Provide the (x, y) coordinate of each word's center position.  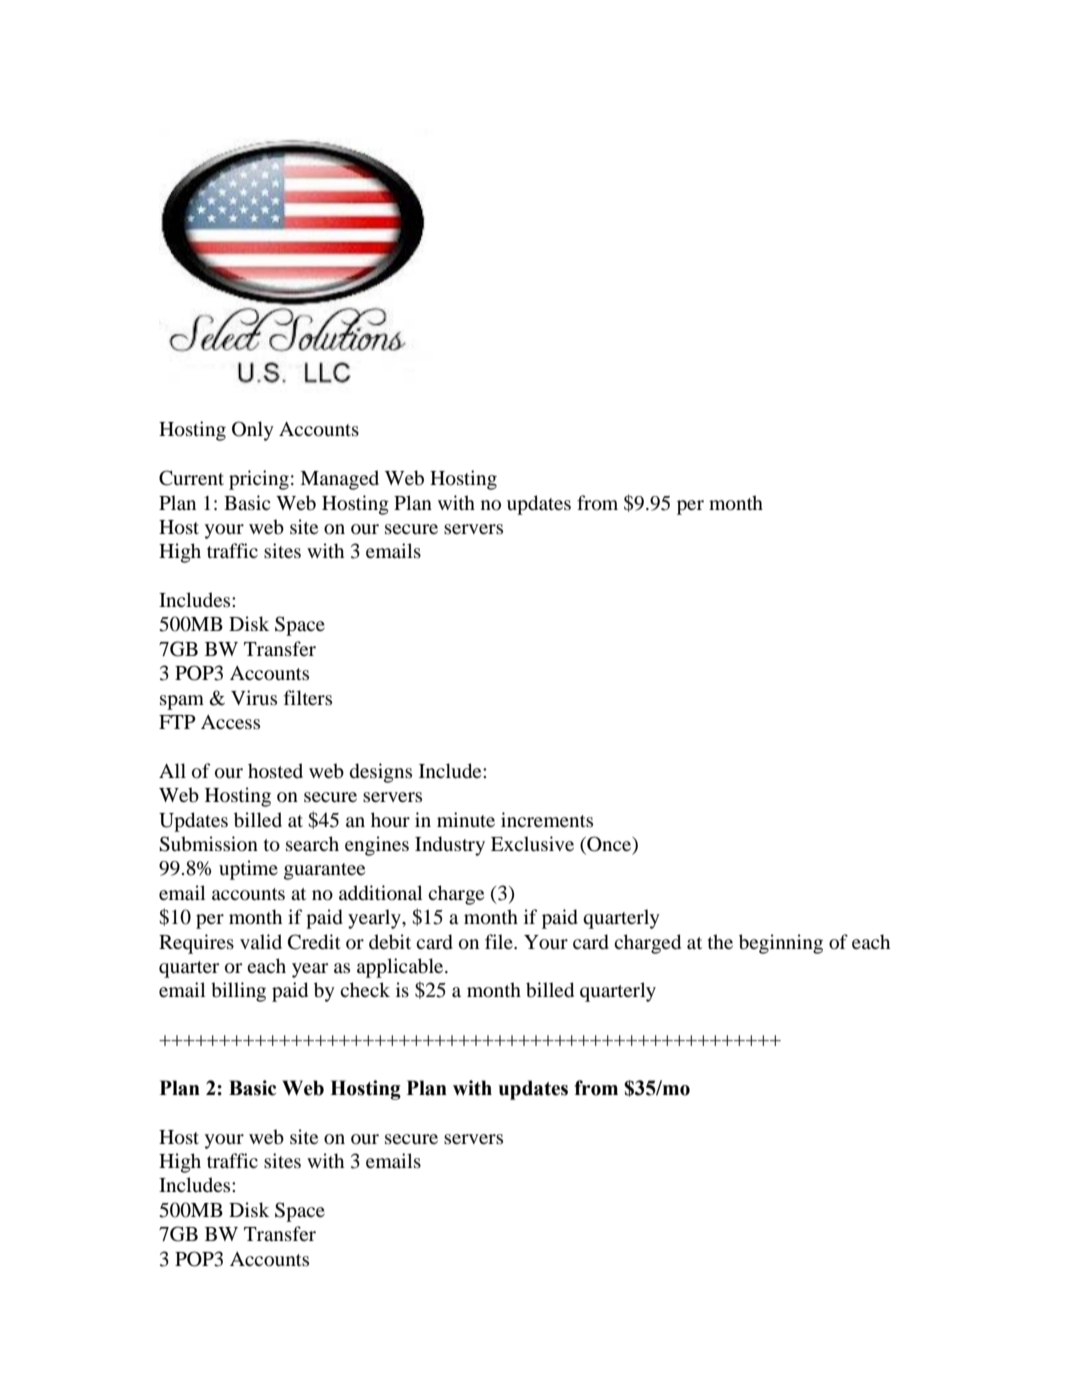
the (720, 941)
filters (308, 697)
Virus (254, 697)
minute (466, 819)
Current (191, 478)
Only (253, 431)
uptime (248, 870)
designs (381, 773)
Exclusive (532, 843)
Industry (450, 846)
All (172, 770)
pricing (259, 480)
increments (547, 819)
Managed (339, 480)
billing (238, 992)
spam (182, 702)
